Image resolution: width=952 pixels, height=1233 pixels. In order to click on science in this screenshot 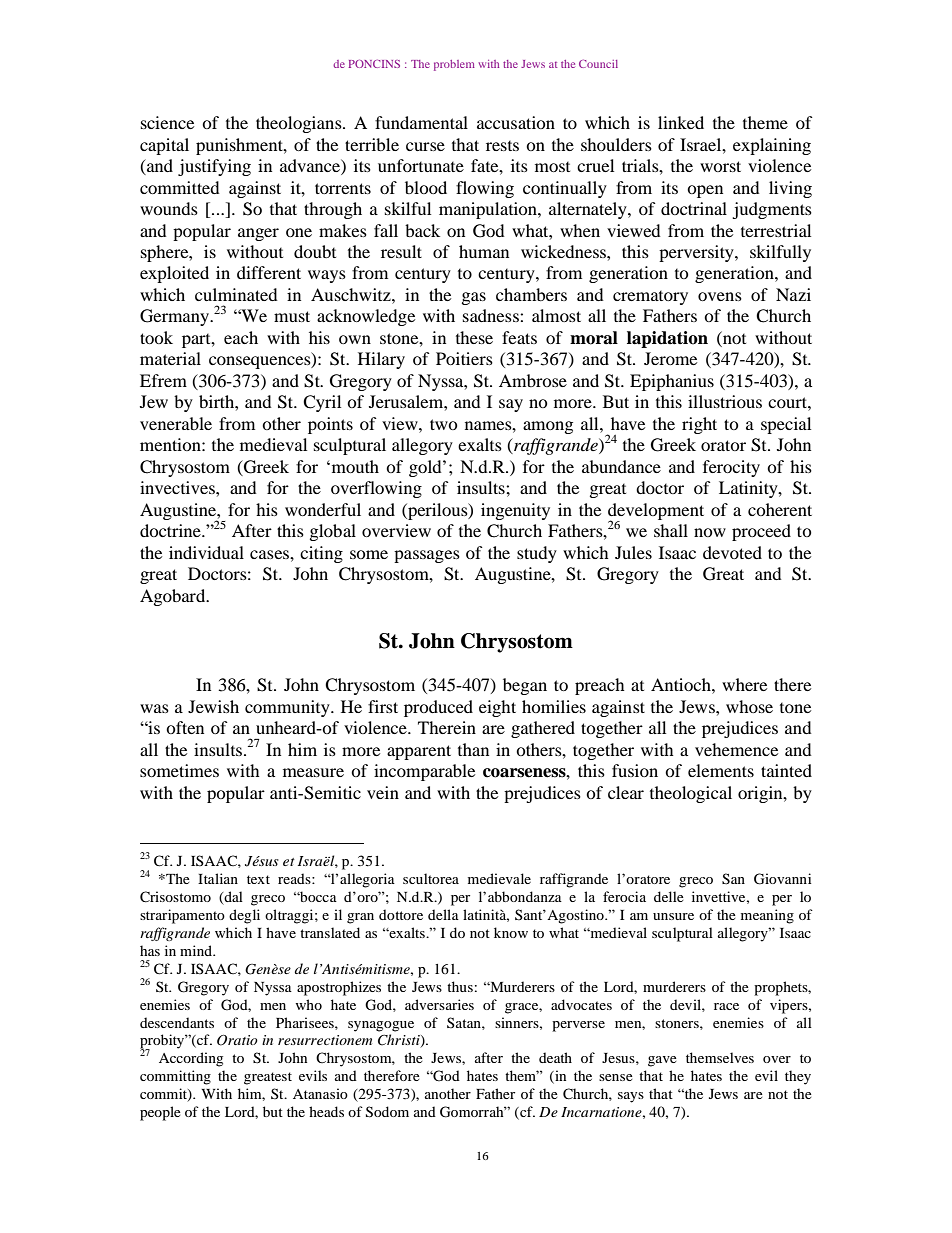, I will do `click(167, 122)`.
